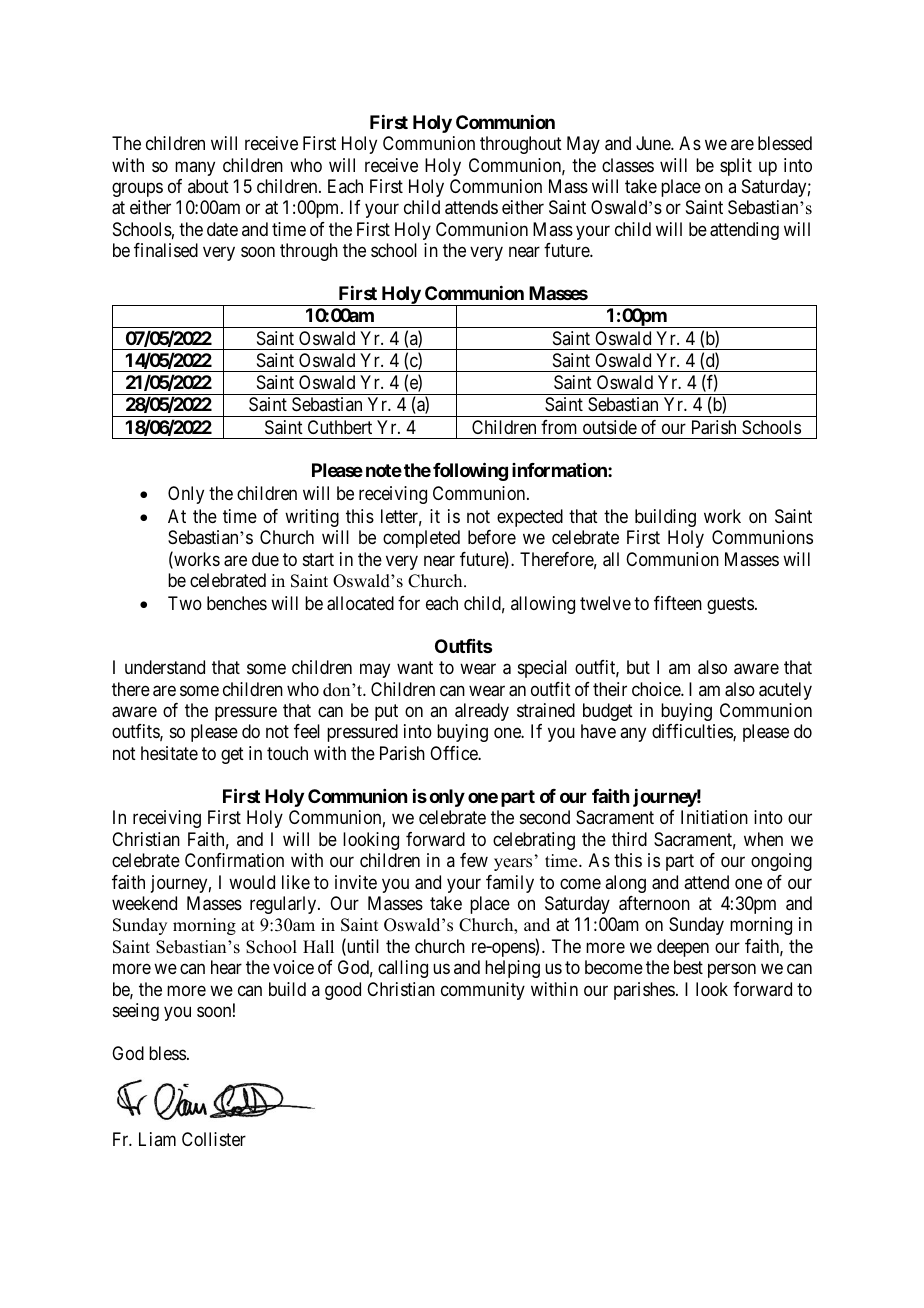 This screenshot has height=1308, width=924. What do you see at coordinates (237, 603) in the screenshot?
I see `benches` at bounding box center [237, 603].
